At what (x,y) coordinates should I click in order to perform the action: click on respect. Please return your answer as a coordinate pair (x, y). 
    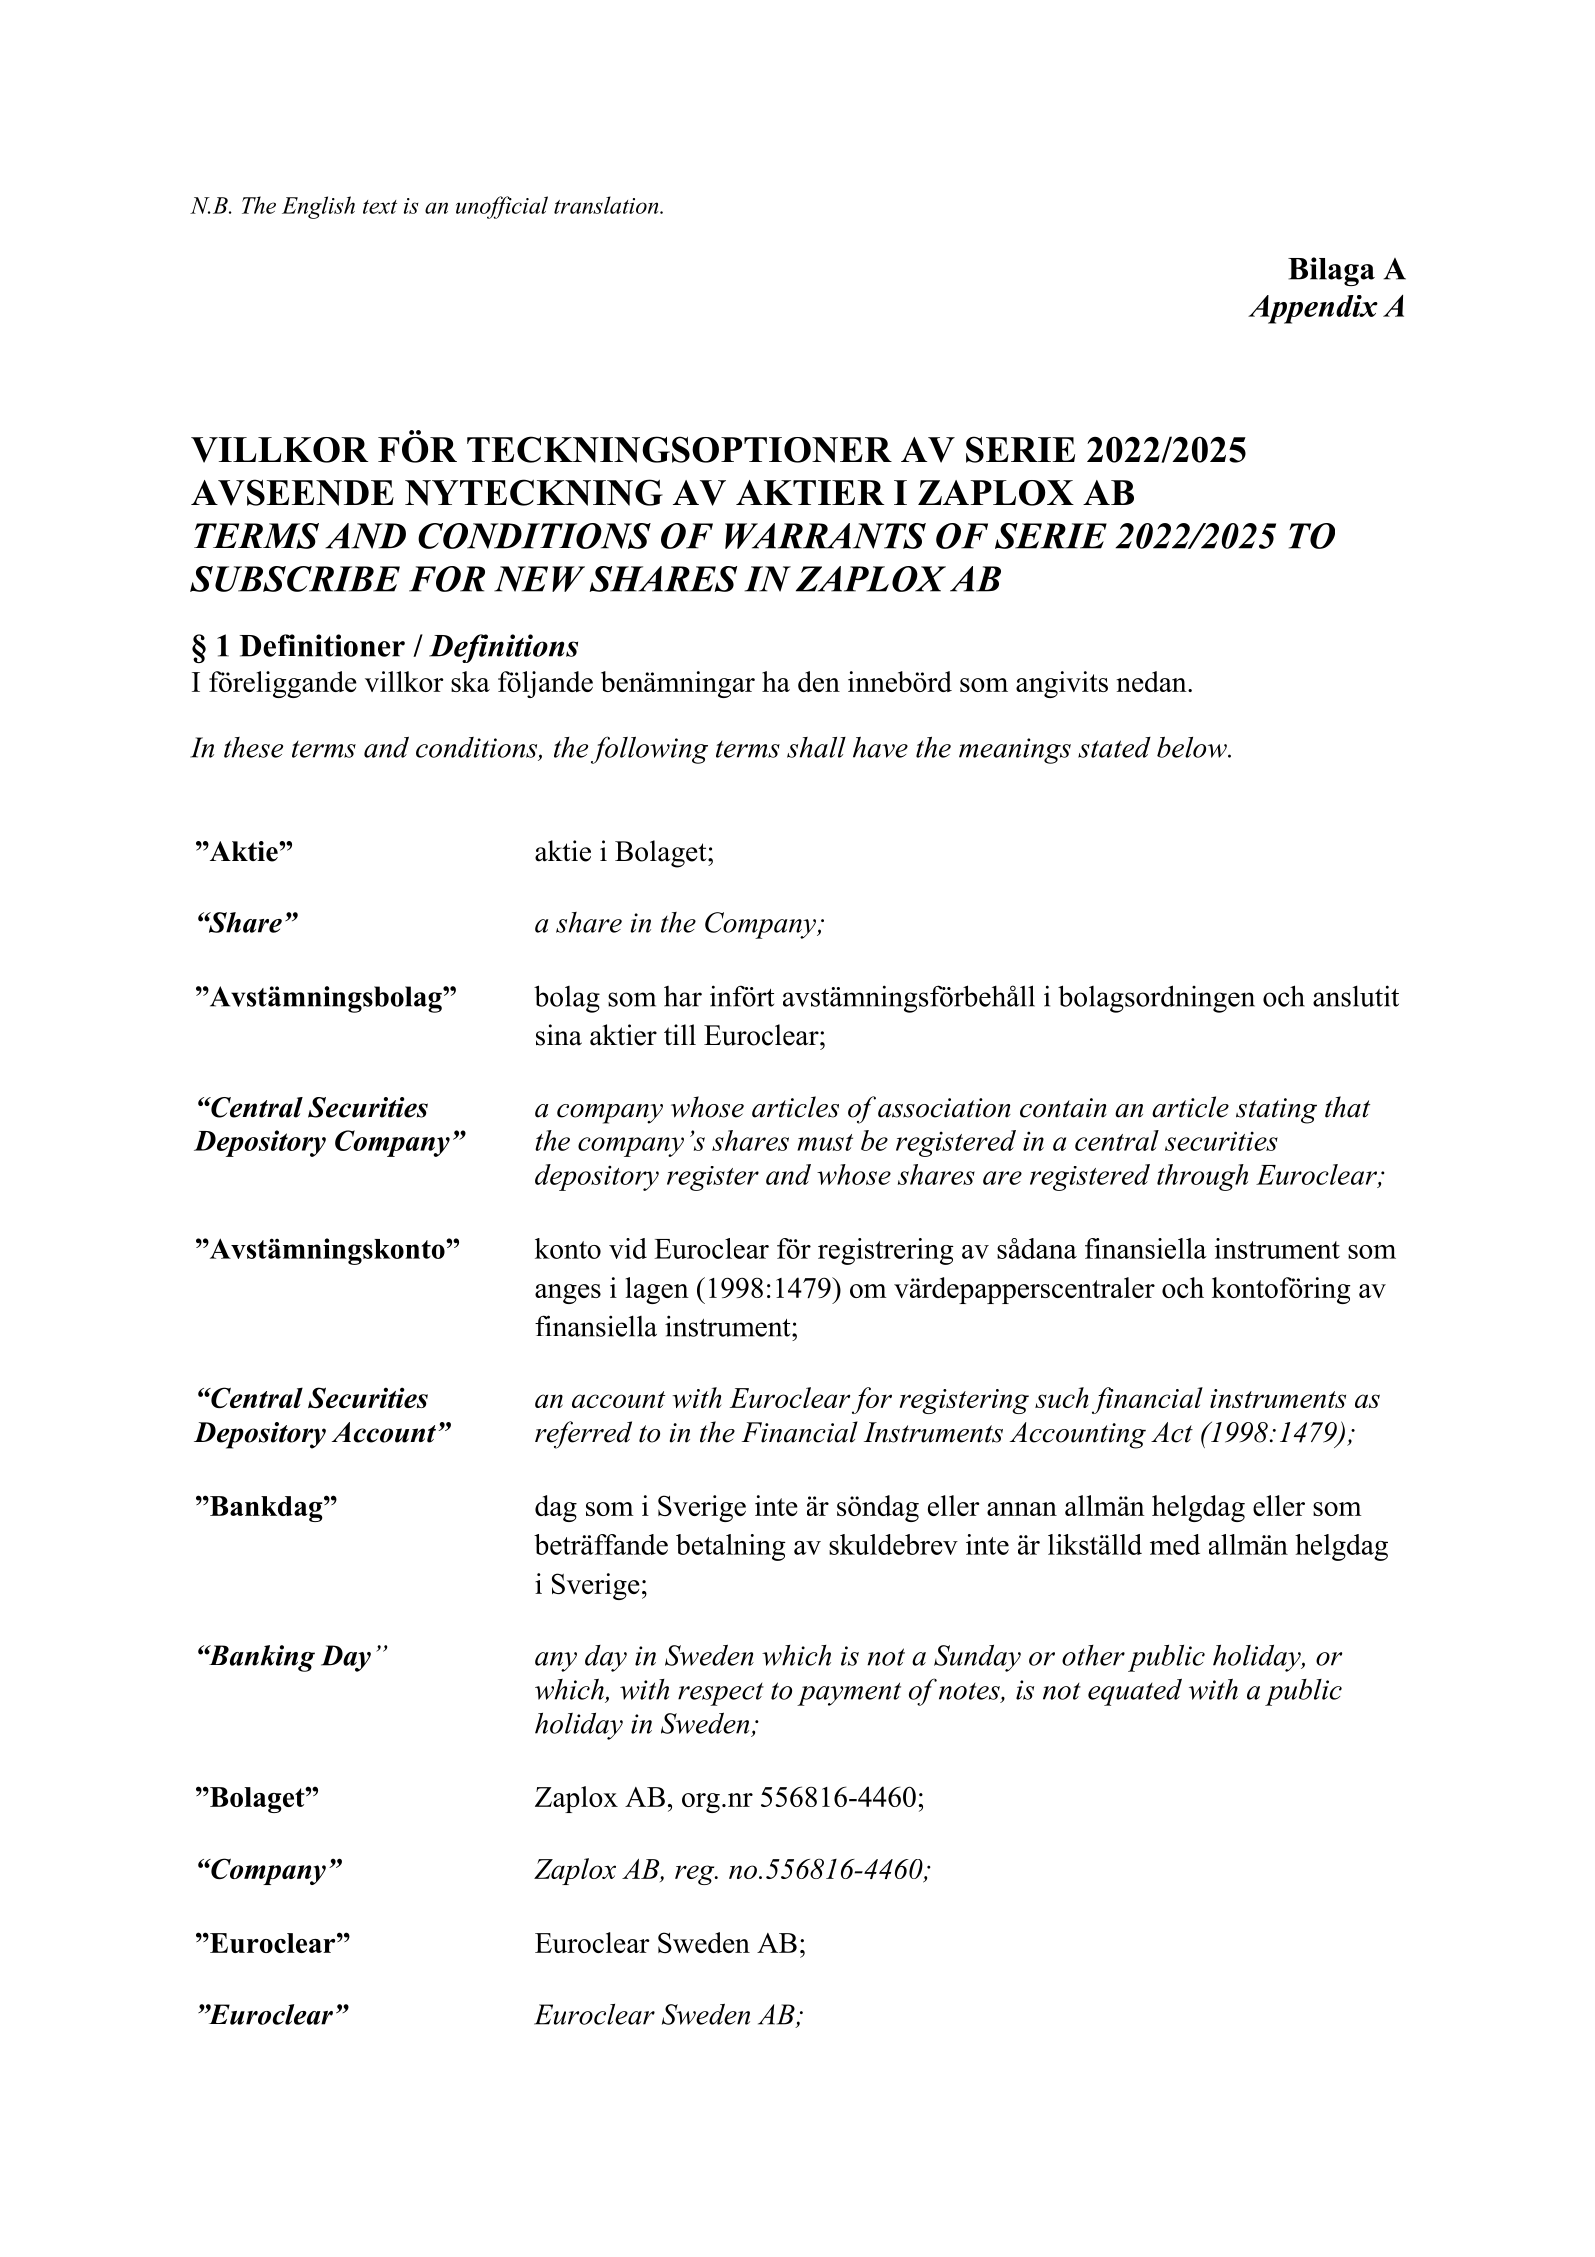
    Looking at the image, I should click on (721, 1694).
